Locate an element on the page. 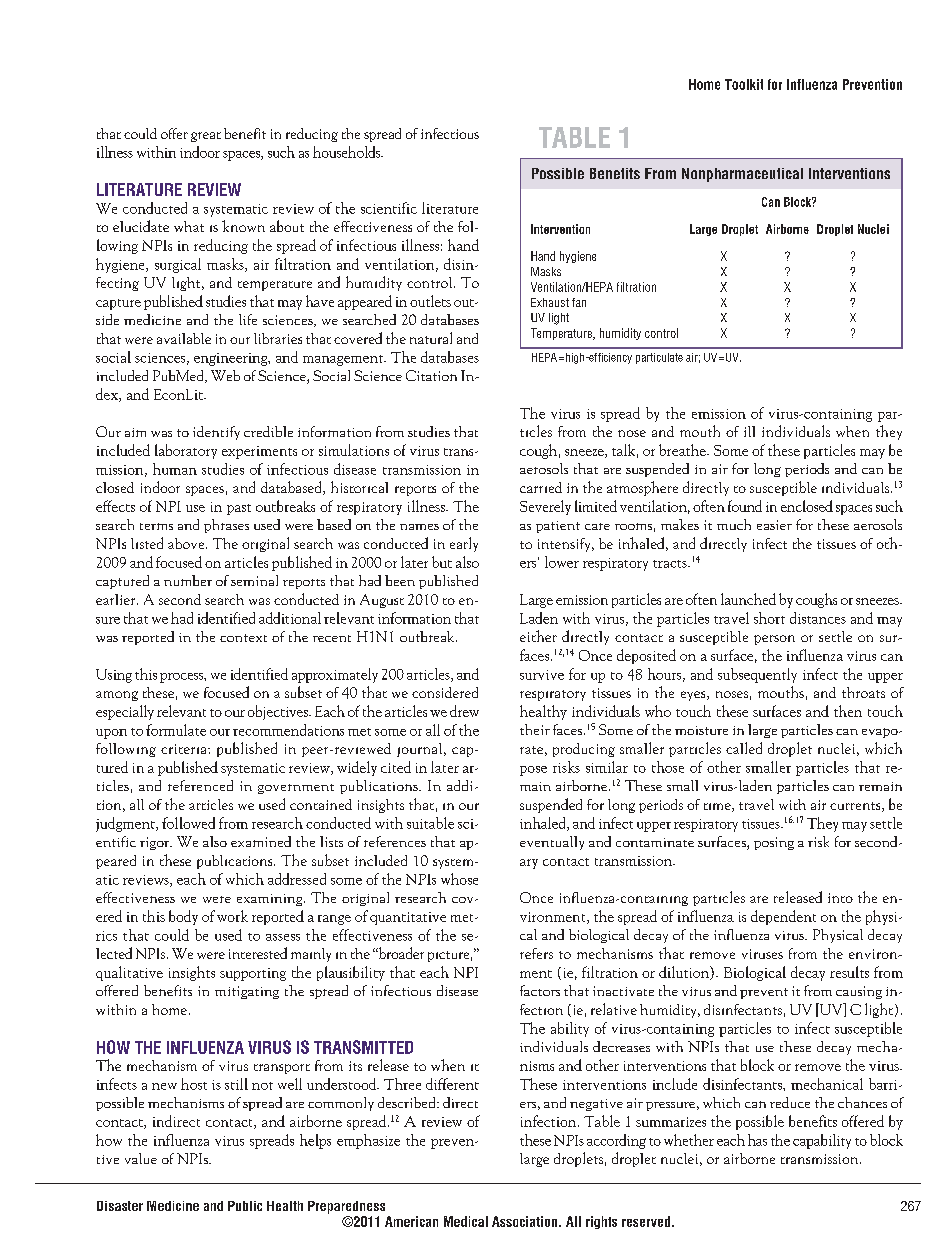 Image resolution: width=952 pixels, height=1233 pixels. laboratory is located at coordinates (186, 451).
